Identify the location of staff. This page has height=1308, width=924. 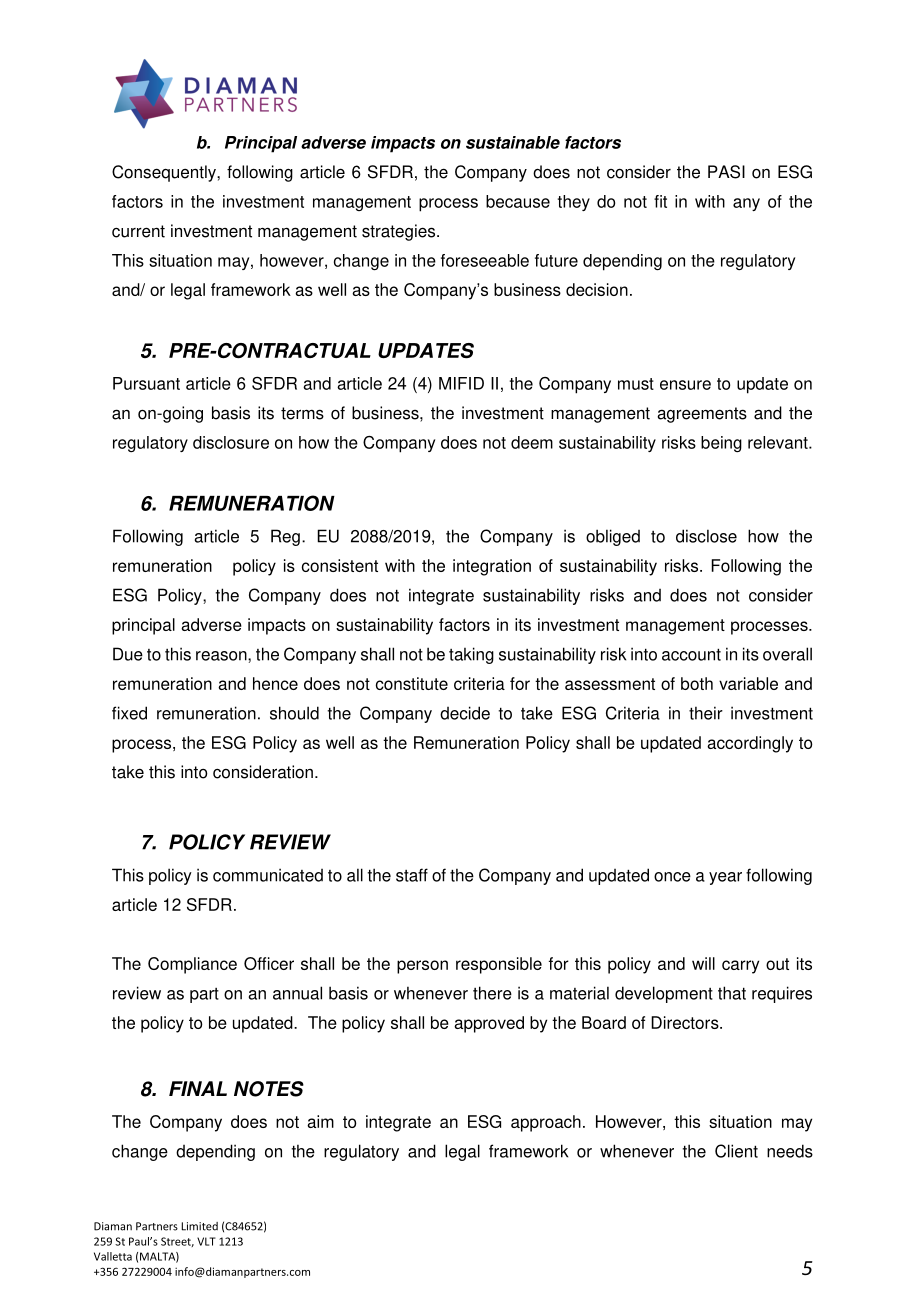
(412, 875).
